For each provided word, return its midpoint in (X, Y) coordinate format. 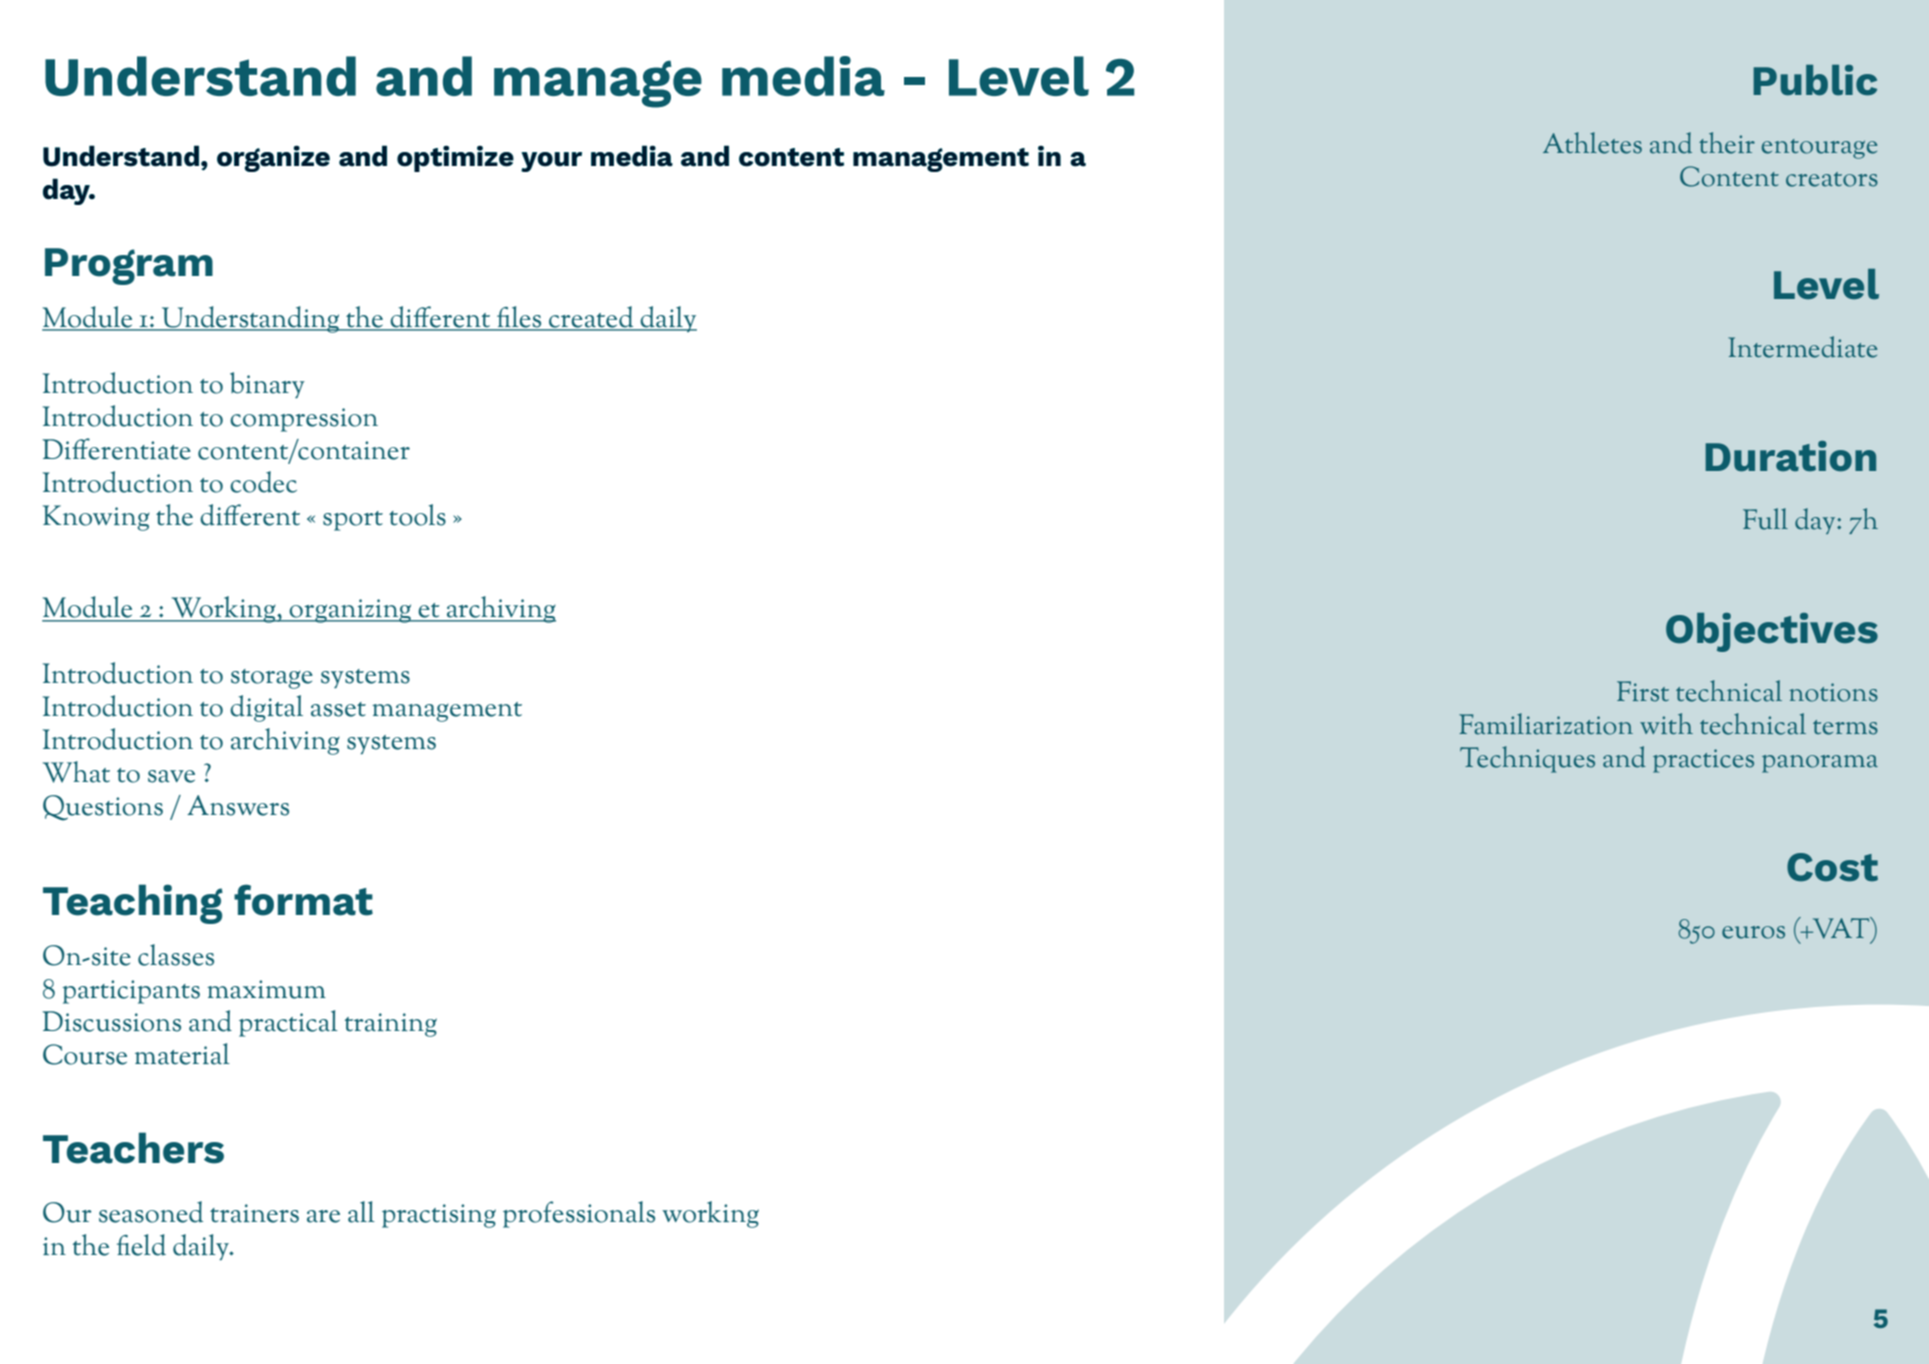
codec (263, 482)
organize (273, 158)
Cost (1832, 867)
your (551, 162)
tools (417, 515)
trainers (254, 1213)
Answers (238, 805)
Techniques (1527, 759)
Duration (1790, 456)
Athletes (1592, 143)
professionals (579, 1214)
